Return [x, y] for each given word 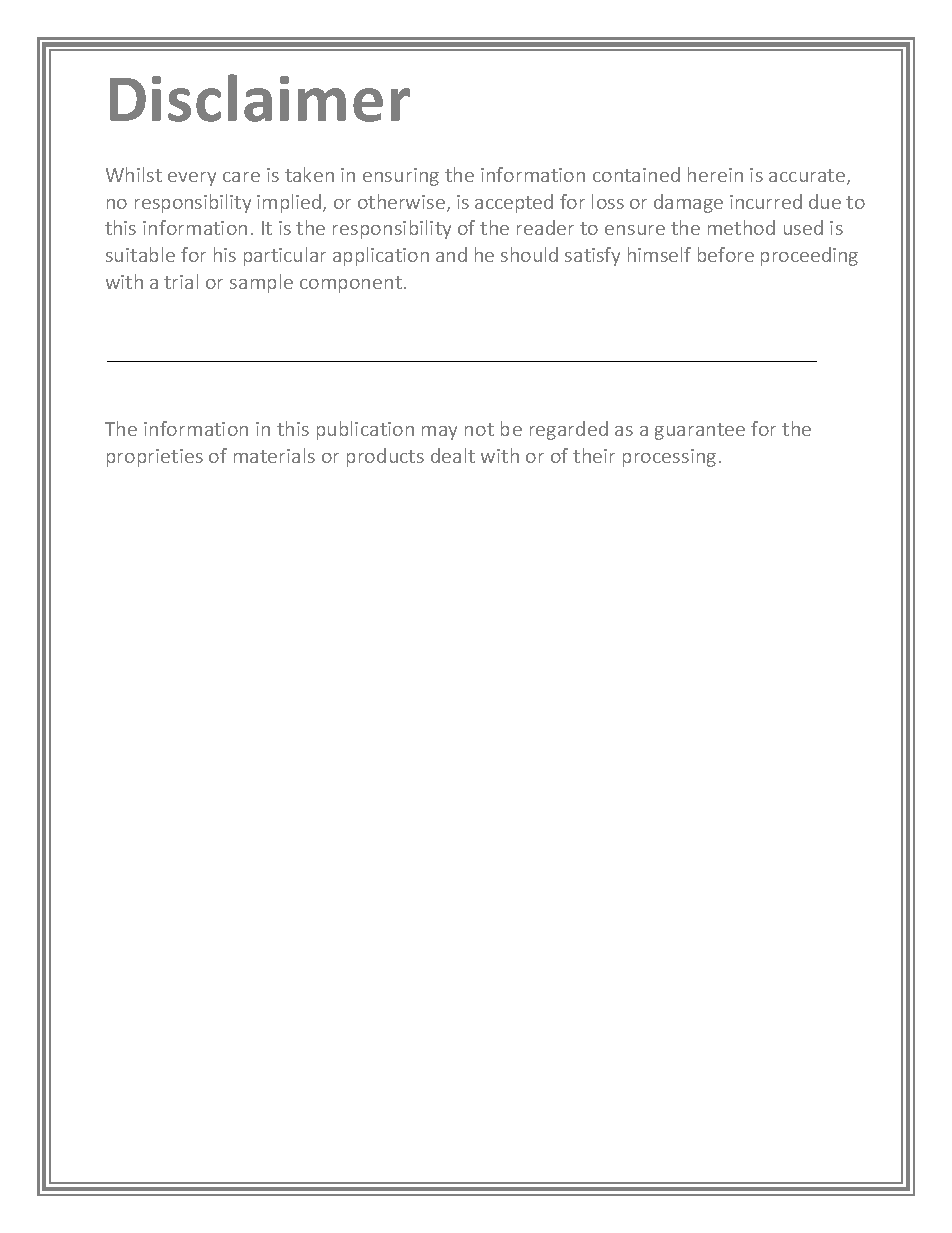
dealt [453, 455]
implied [290, 203]
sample [261, 283]
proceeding [809, 256]
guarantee [700, 431]
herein [715, 174]
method [741, 227]
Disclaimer [260, 98]
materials [274, 455]
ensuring [401, 177]
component [351, 284]
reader [545, 227]
